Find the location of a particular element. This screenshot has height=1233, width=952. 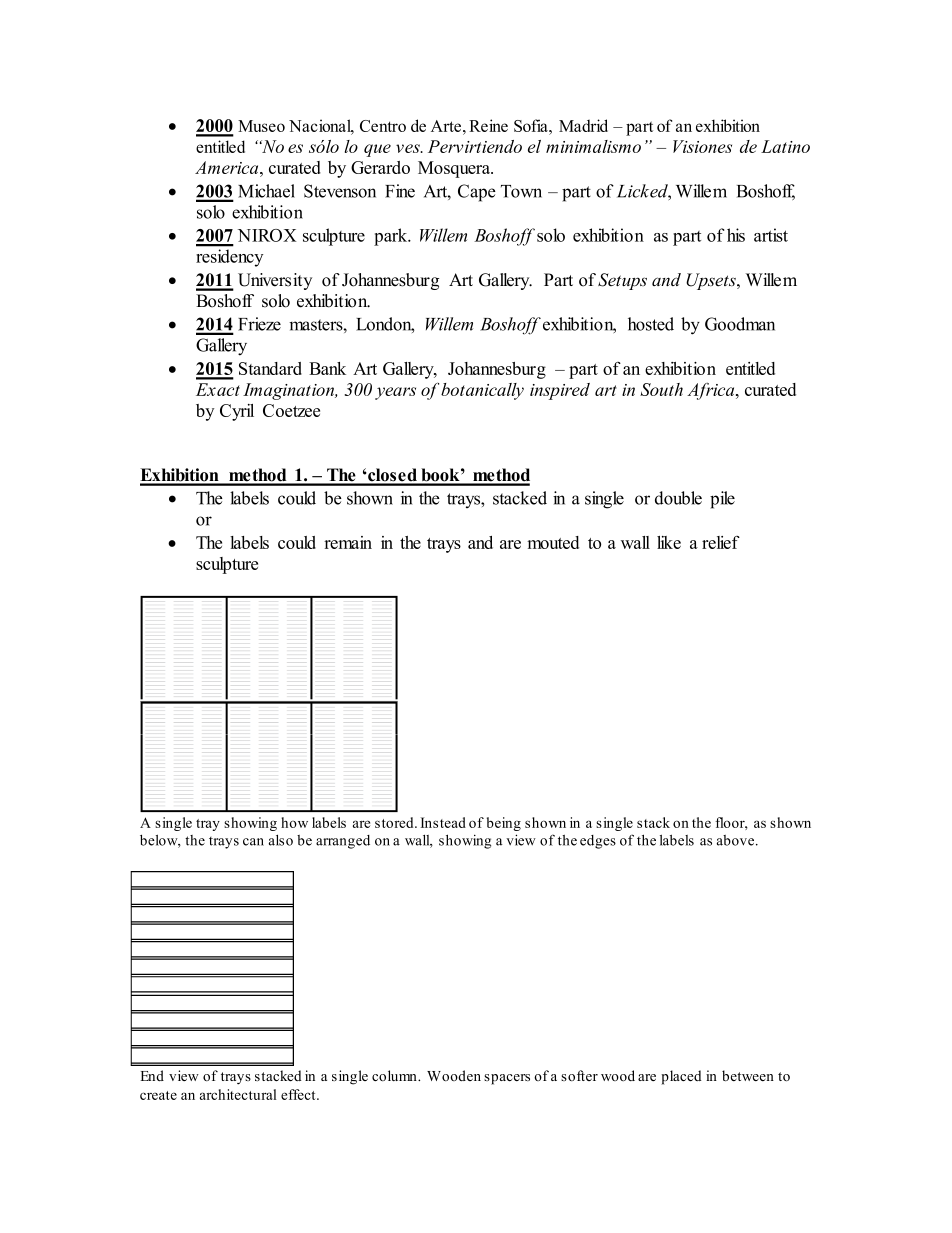

Instead is located at coordinates (443, 822).
